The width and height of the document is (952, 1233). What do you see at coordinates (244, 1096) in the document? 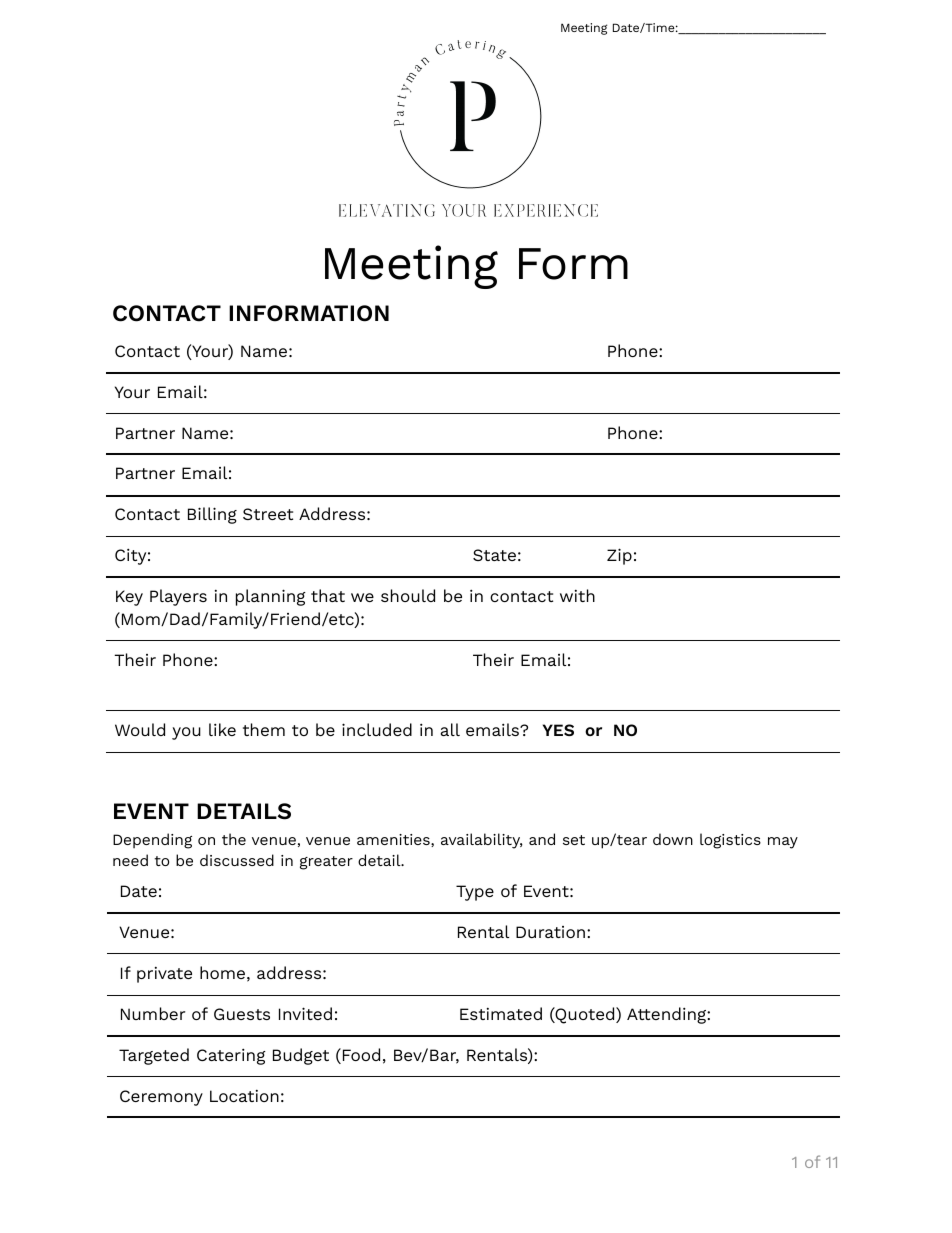
I see `Location` at bounding box center [244, 1096].
